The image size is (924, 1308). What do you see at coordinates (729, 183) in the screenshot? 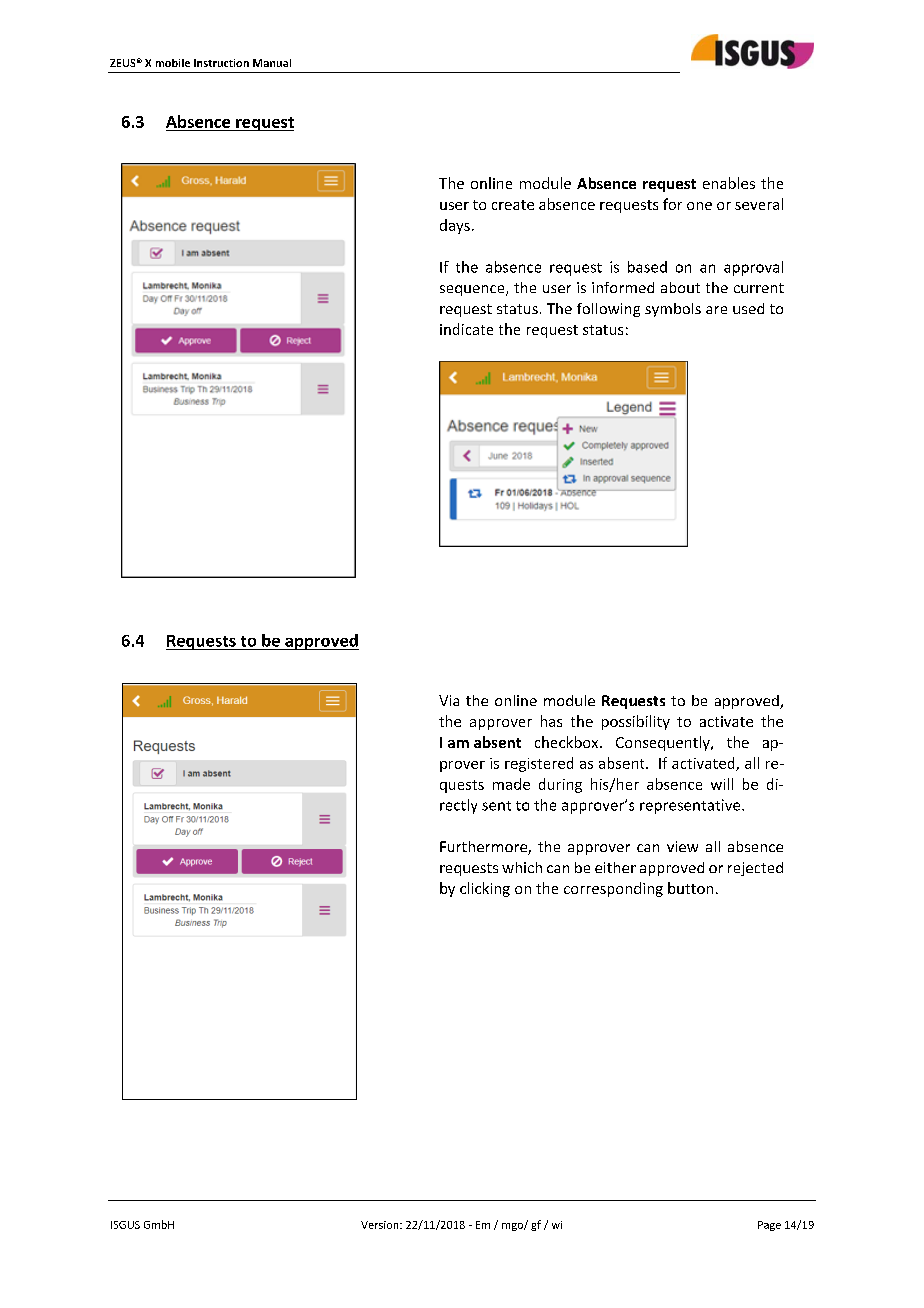
I see `enables` at bounding box center [729, 183].
